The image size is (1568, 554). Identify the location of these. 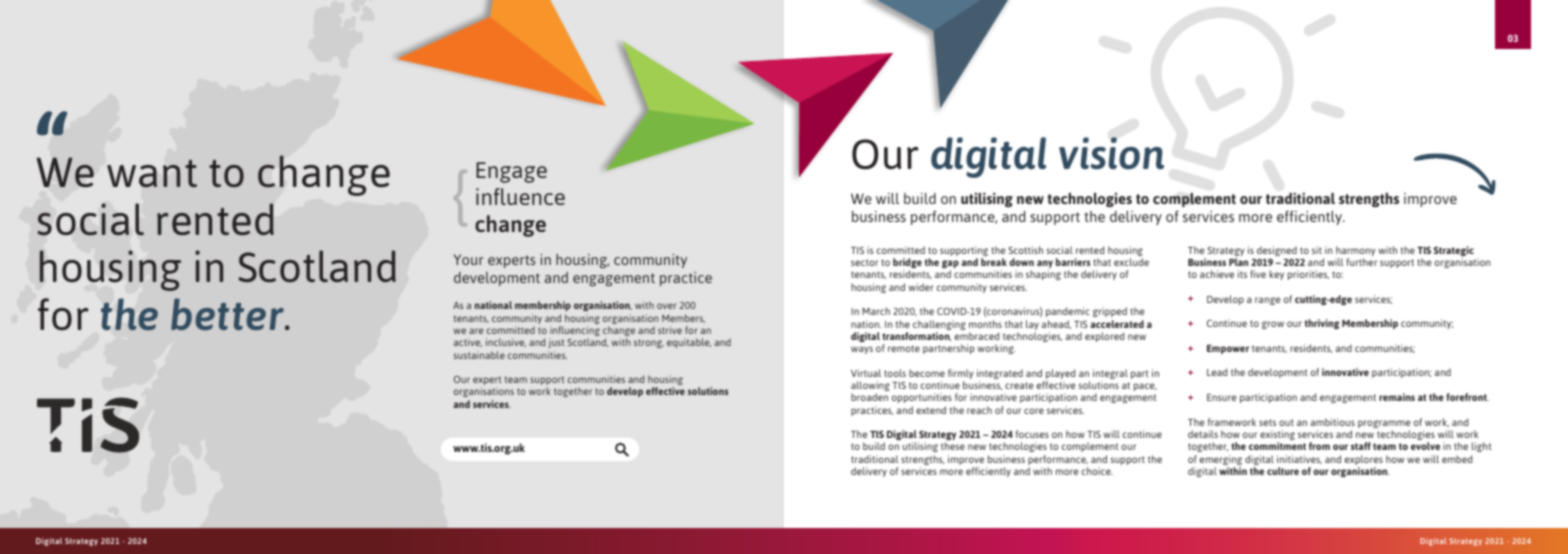
(953, 446).
